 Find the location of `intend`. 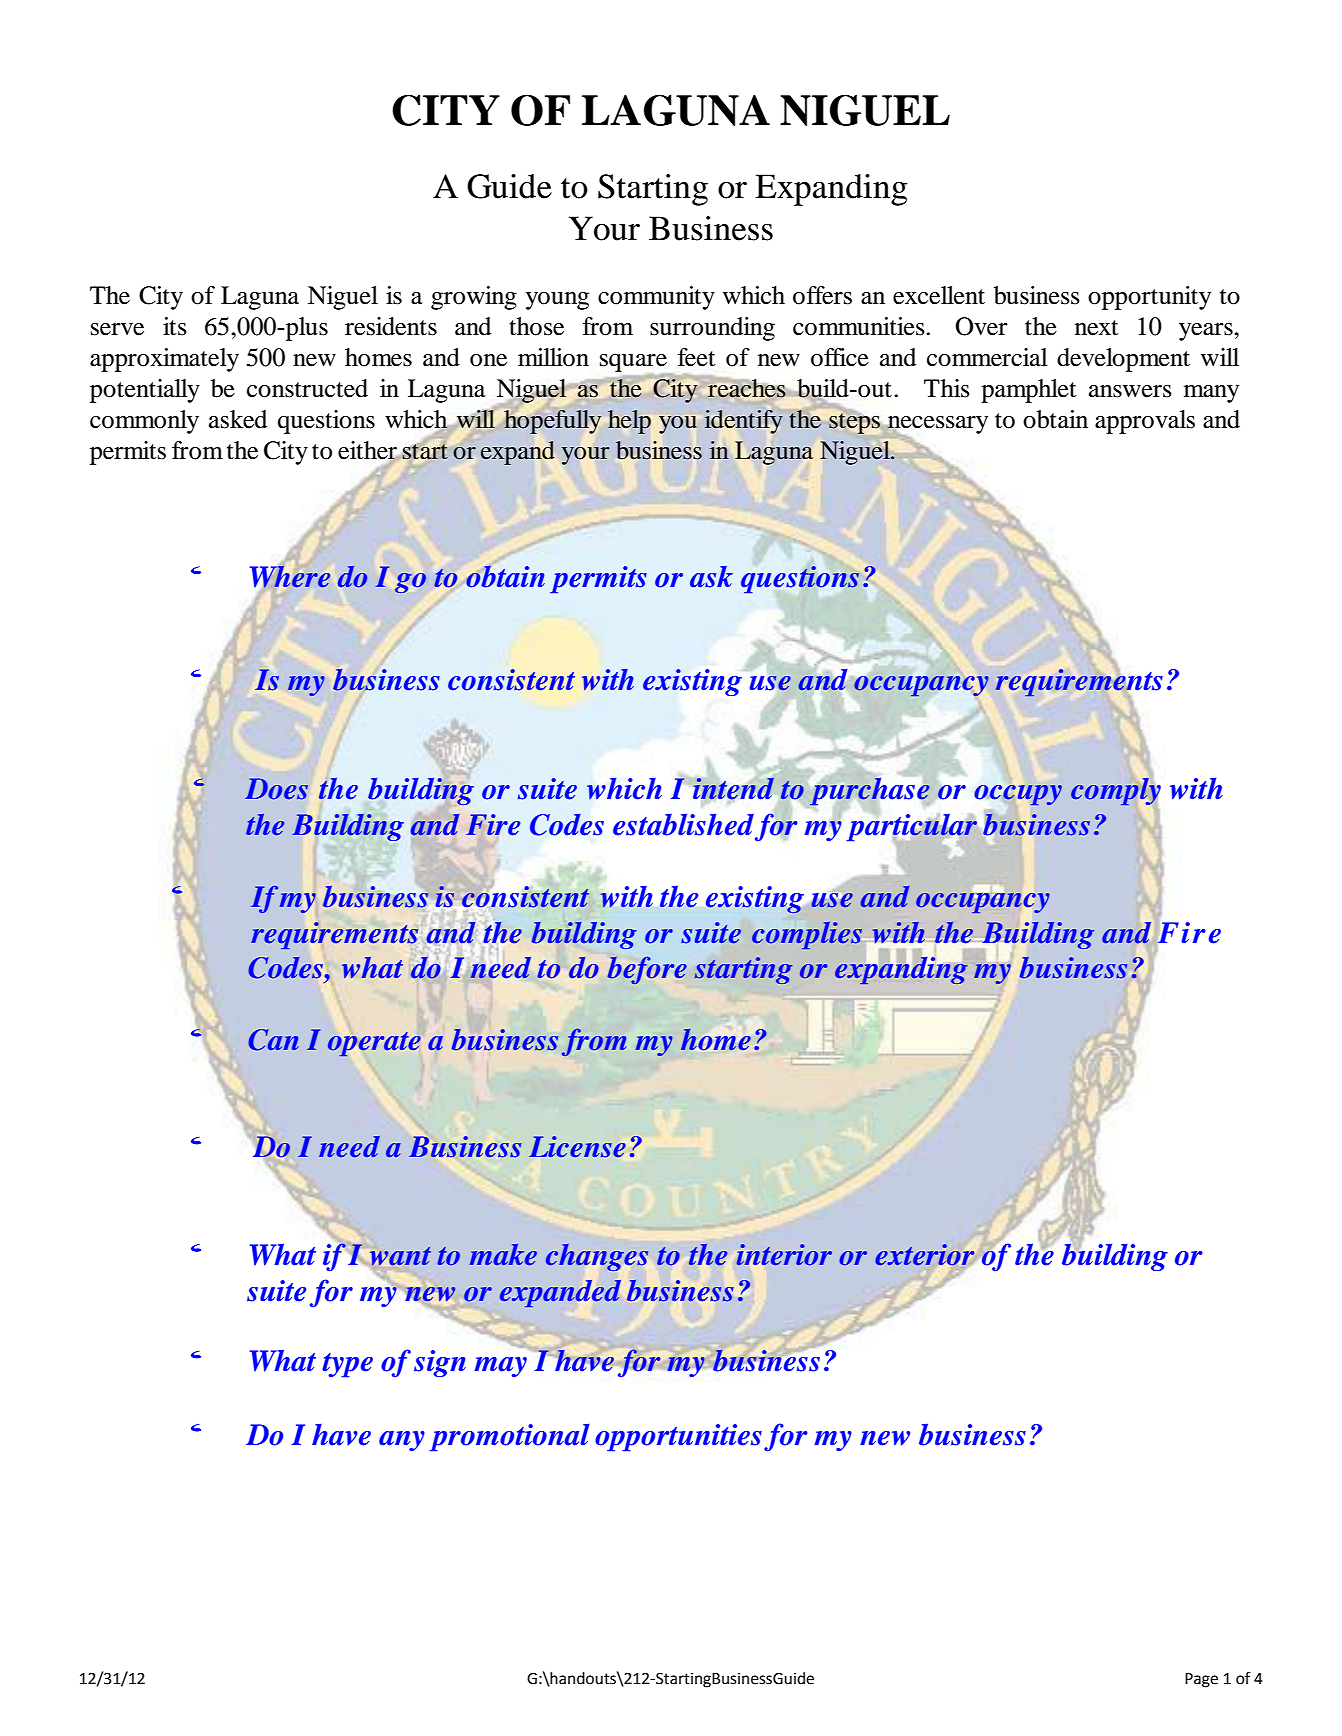

intend is located at coordinates (733, 788).
